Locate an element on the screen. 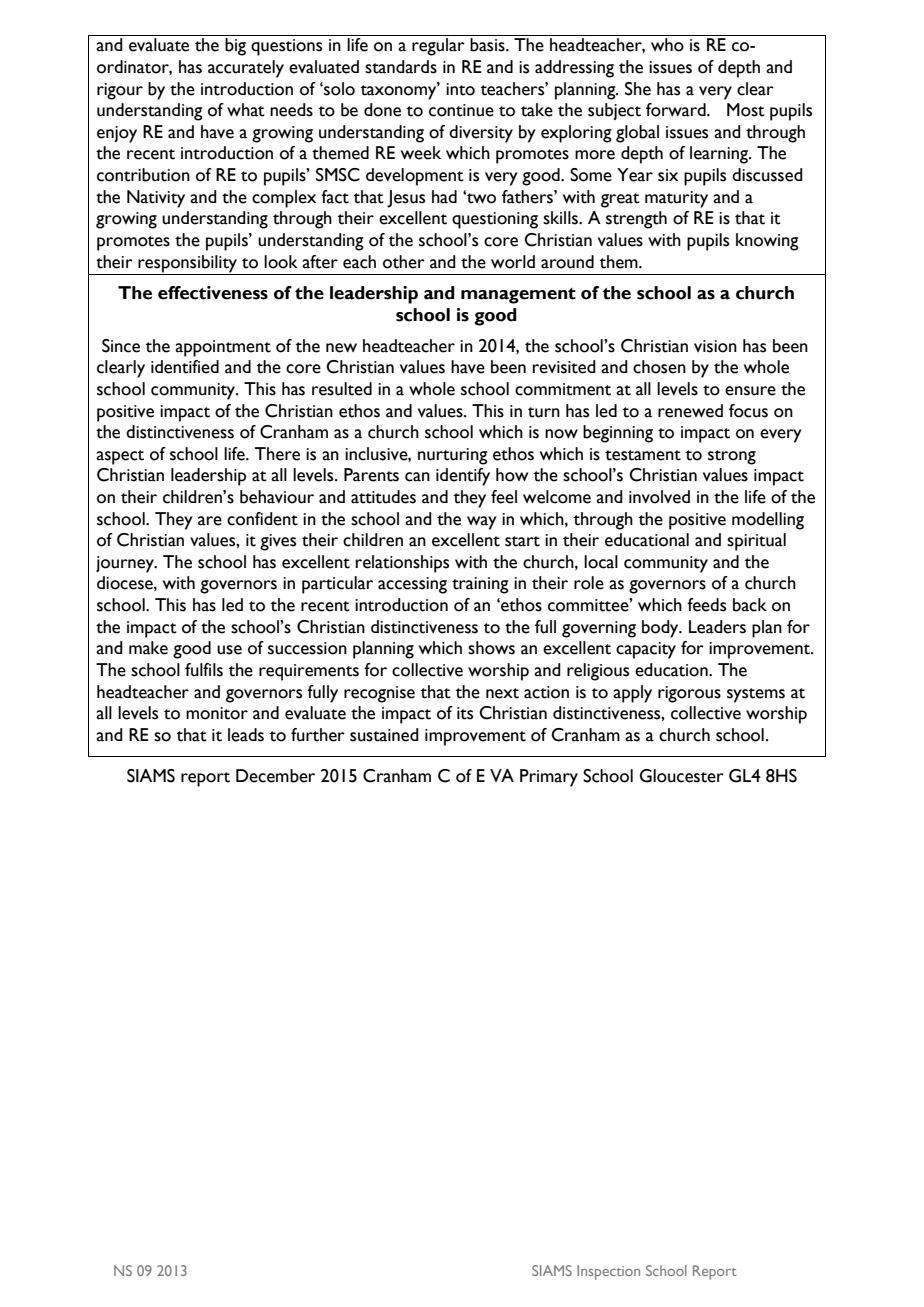 The image size is (924, 1307). shows is located at coordinates (491, 648).
